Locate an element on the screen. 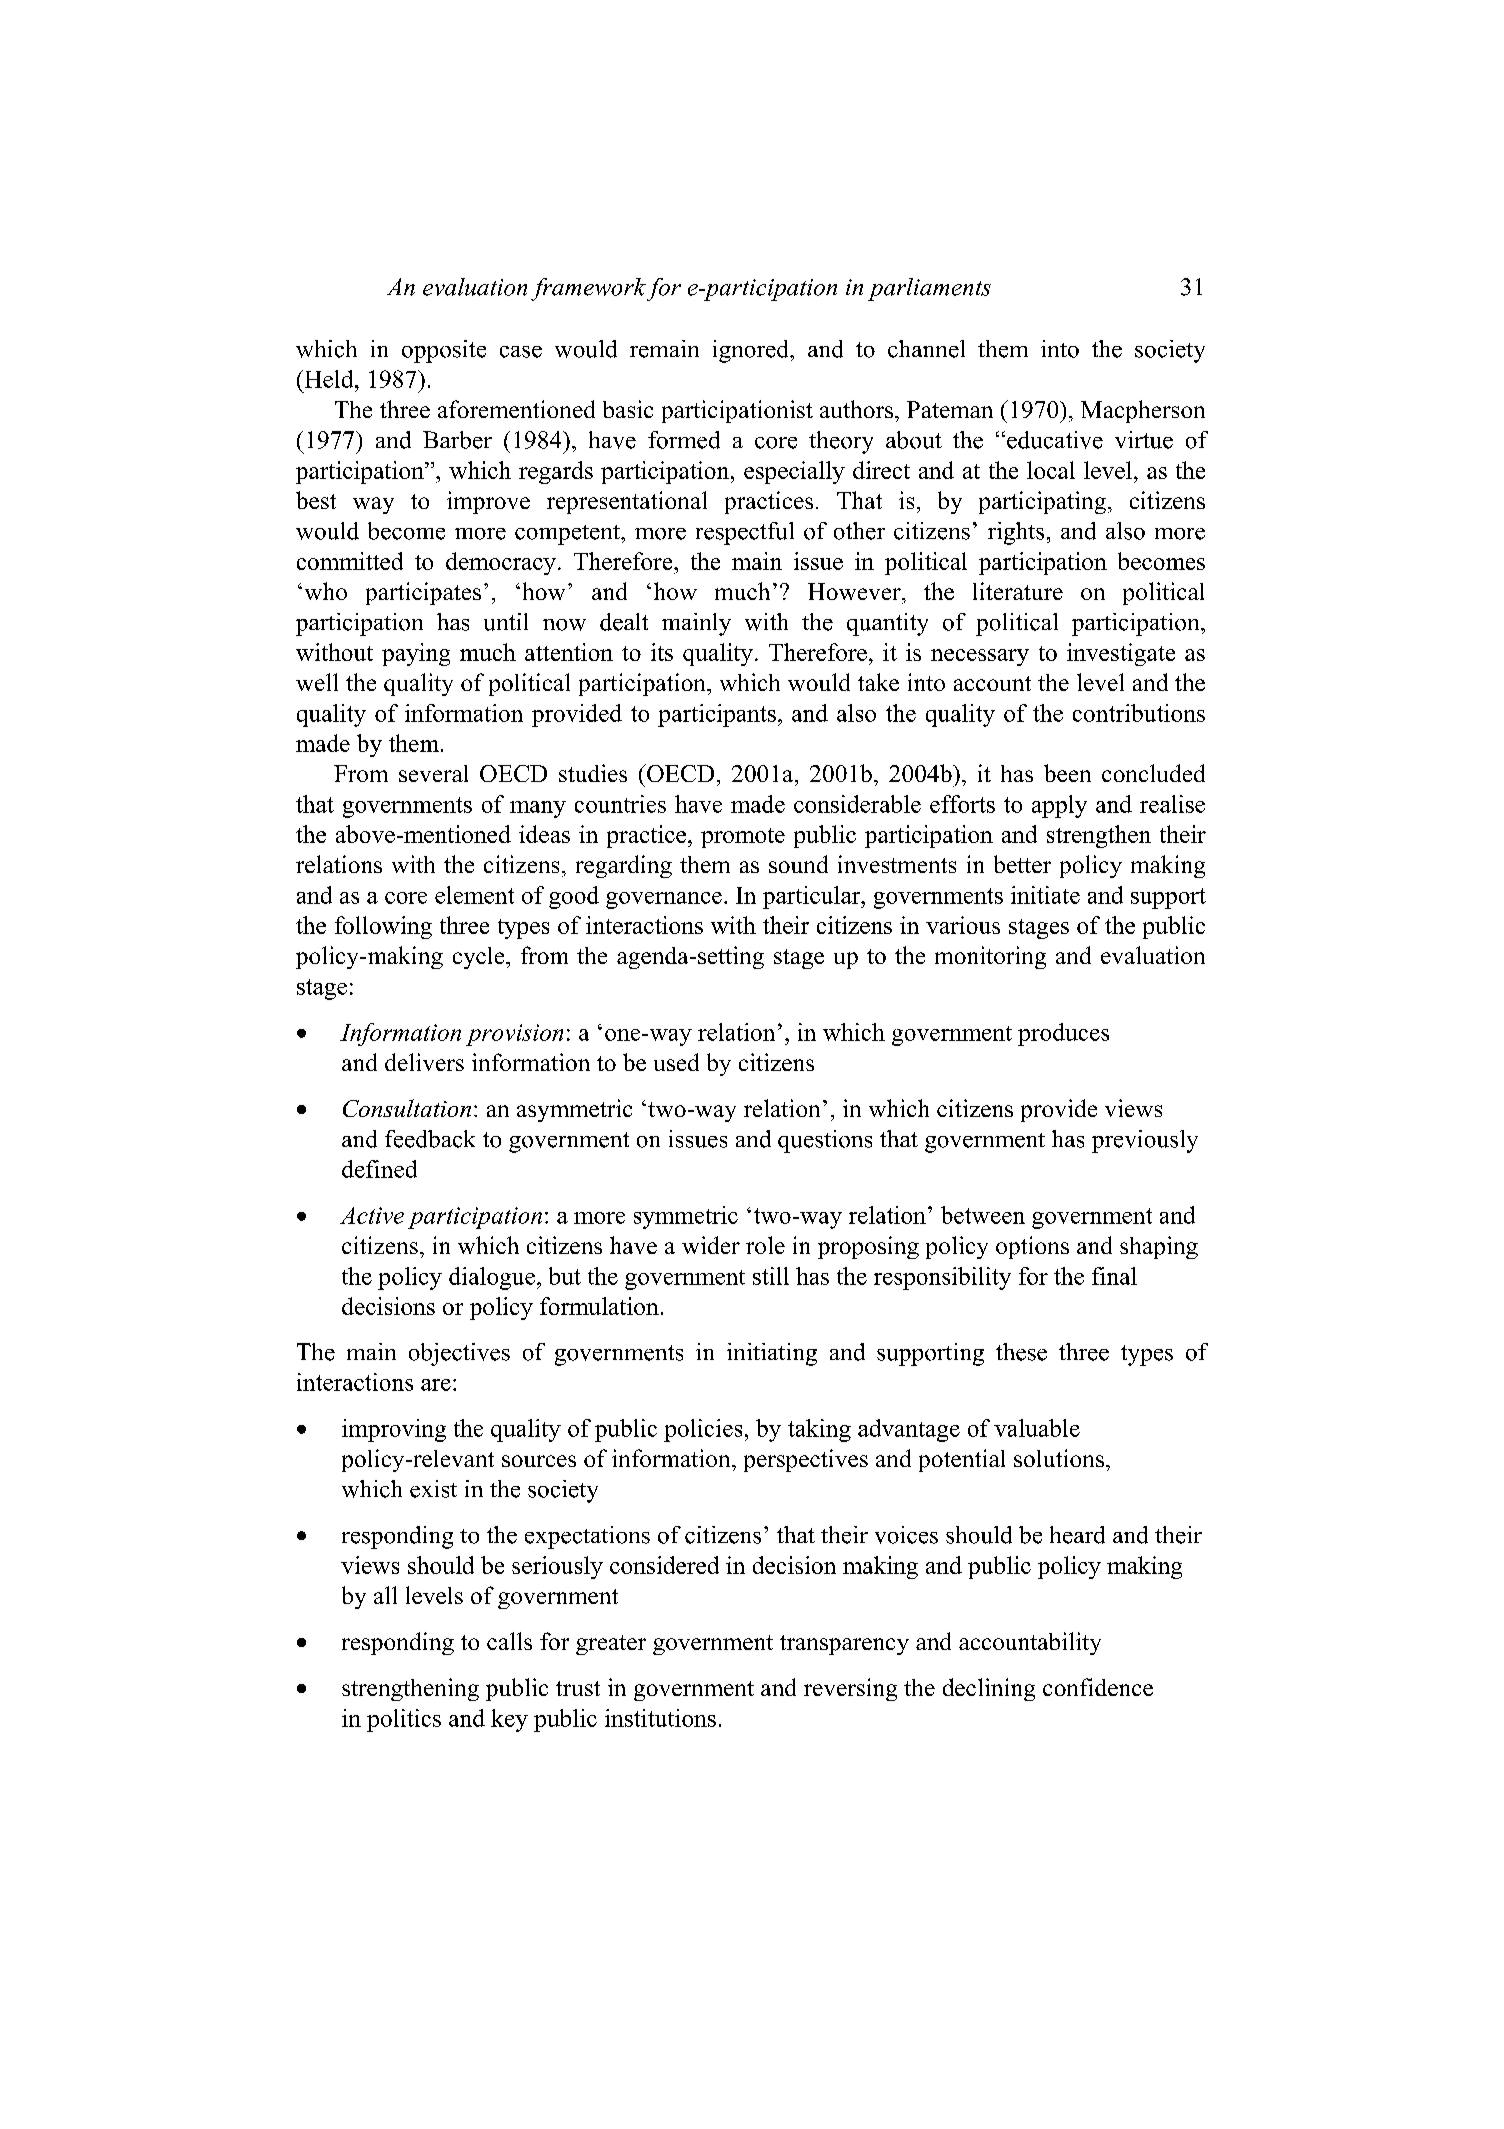 The height and width of the screenshot is (2129, 1504). politics is located at coordinates (404, 1720).
